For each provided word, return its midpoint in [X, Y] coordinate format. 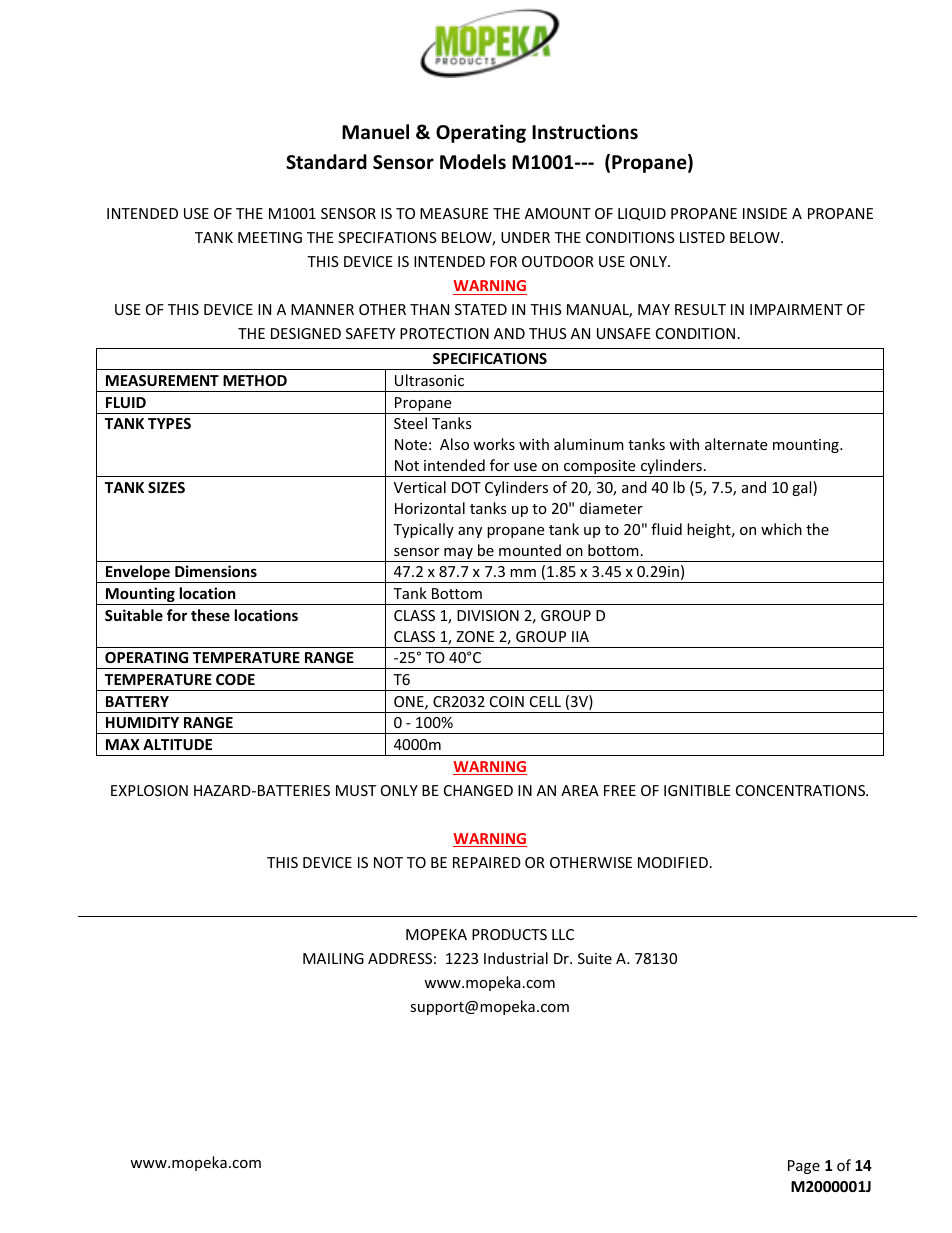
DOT [466, 487]
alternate [736, 444]
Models [473, 162]
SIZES [166, 487]
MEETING [270, 237]
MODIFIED [673, 862]
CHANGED [478, 790]
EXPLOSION [149, 790]
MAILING [333, 958]
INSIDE [765, 213]
